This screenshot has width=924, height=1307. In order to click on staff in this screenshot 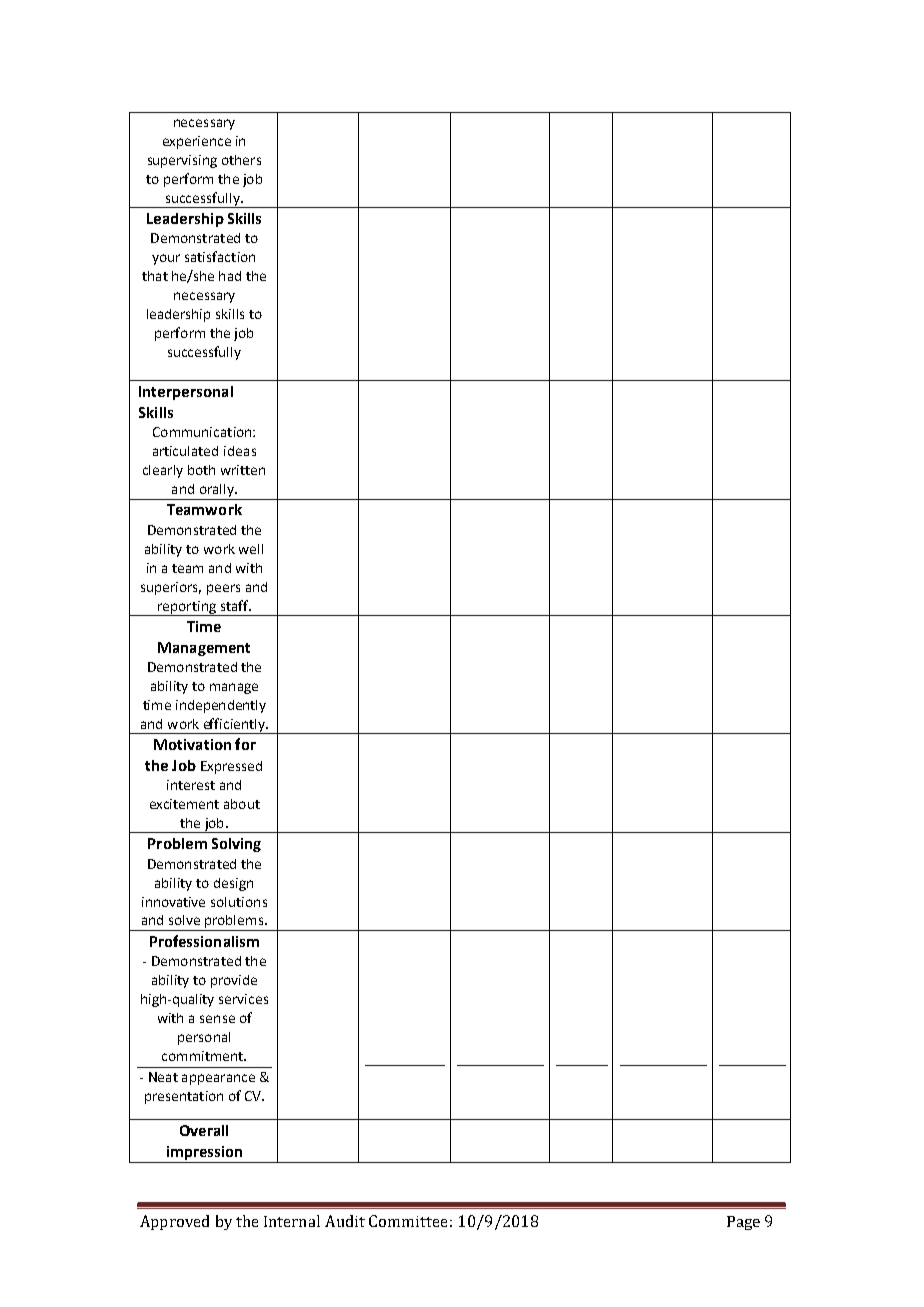, I will do `click(235, 605)`.
